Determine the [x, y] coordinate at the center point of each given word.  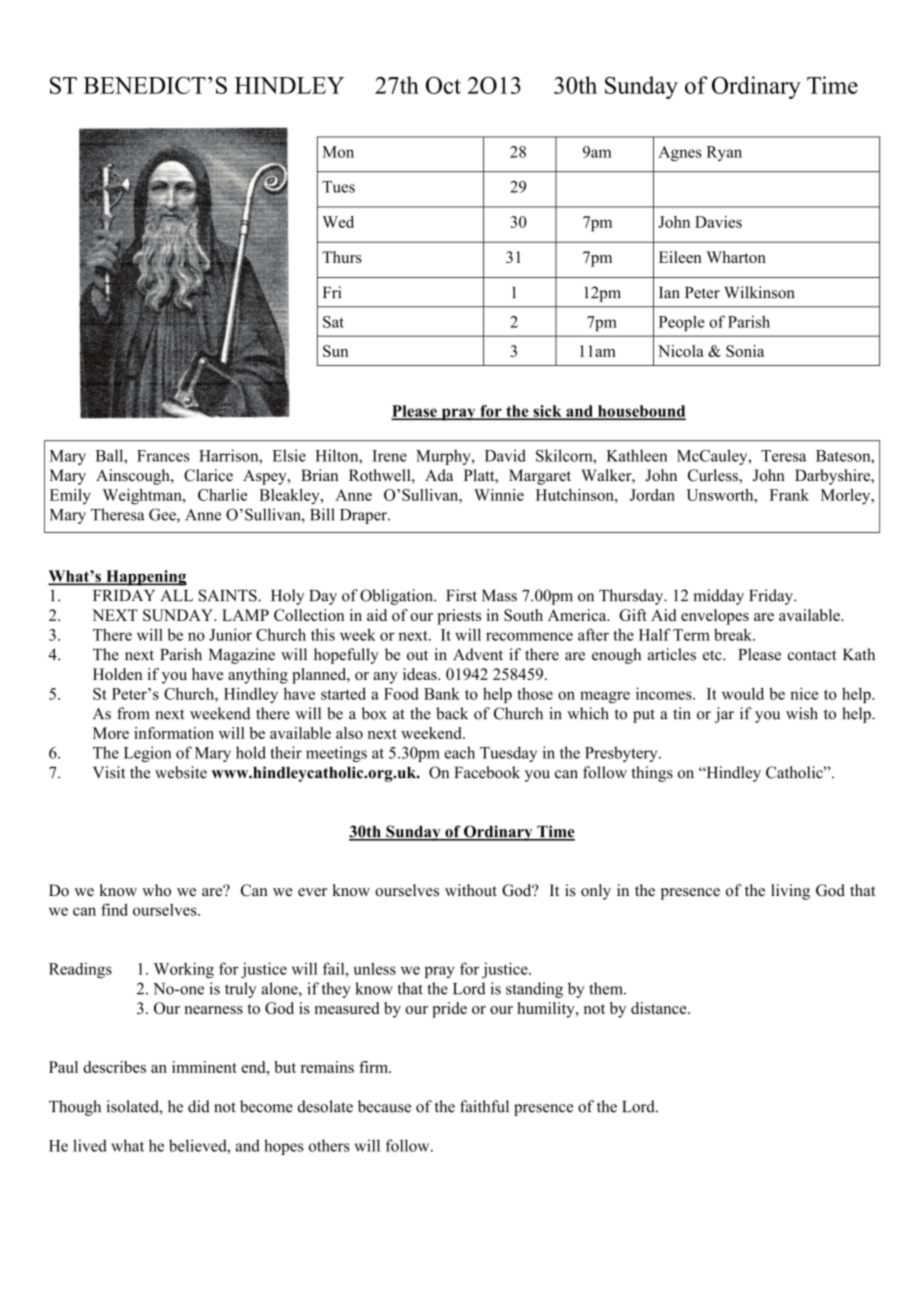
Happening [145, 578]
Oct [443, 85]
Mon [338, 152]
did [199, 1106]
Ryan [724, 153]
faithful [484, 1106]
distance [660, 1008]
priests [459, 617]
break [734, 634]
